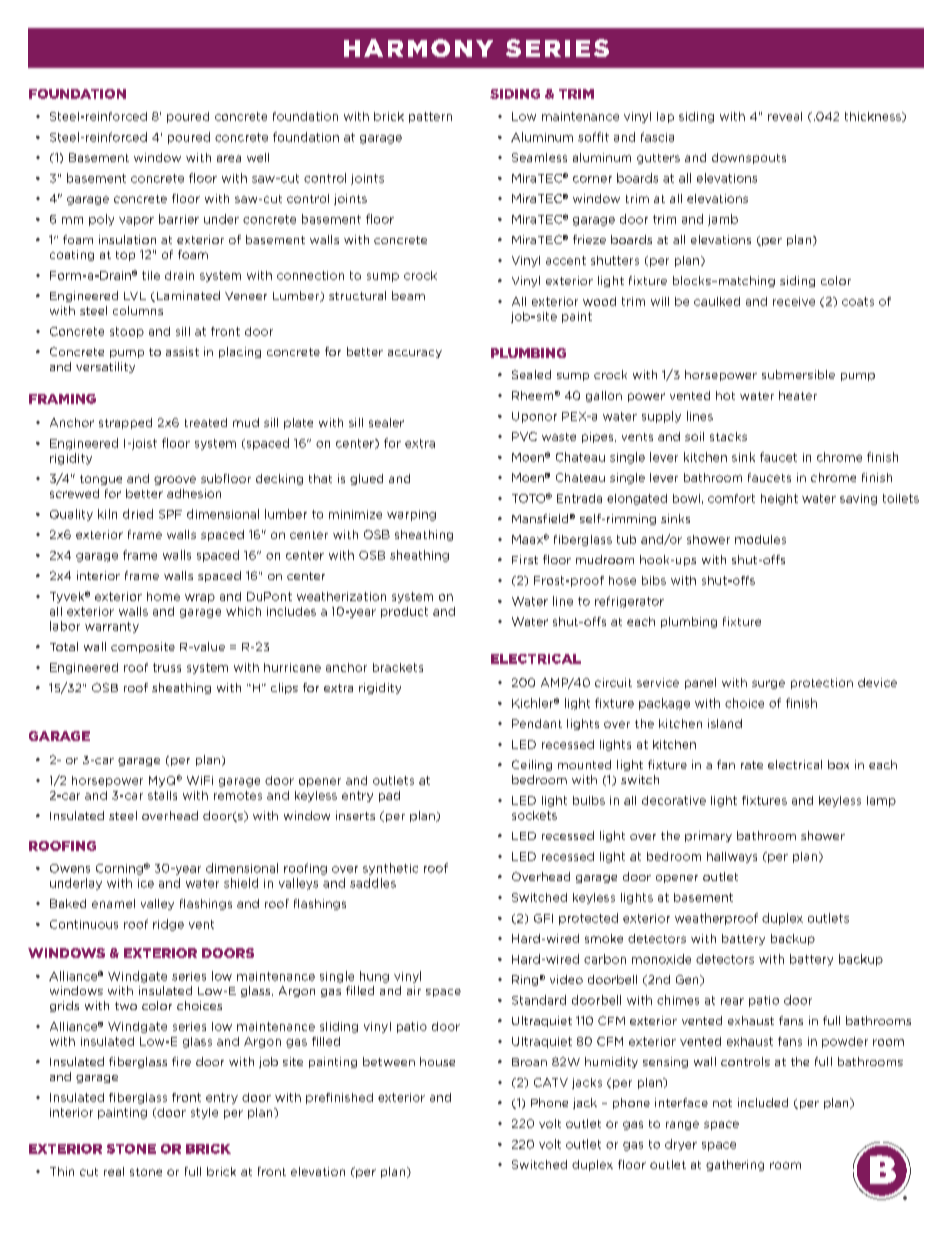  What do you see at coordinates (390, 869) in the image?
I see `synthetic` at bounding box center [390, 869].
